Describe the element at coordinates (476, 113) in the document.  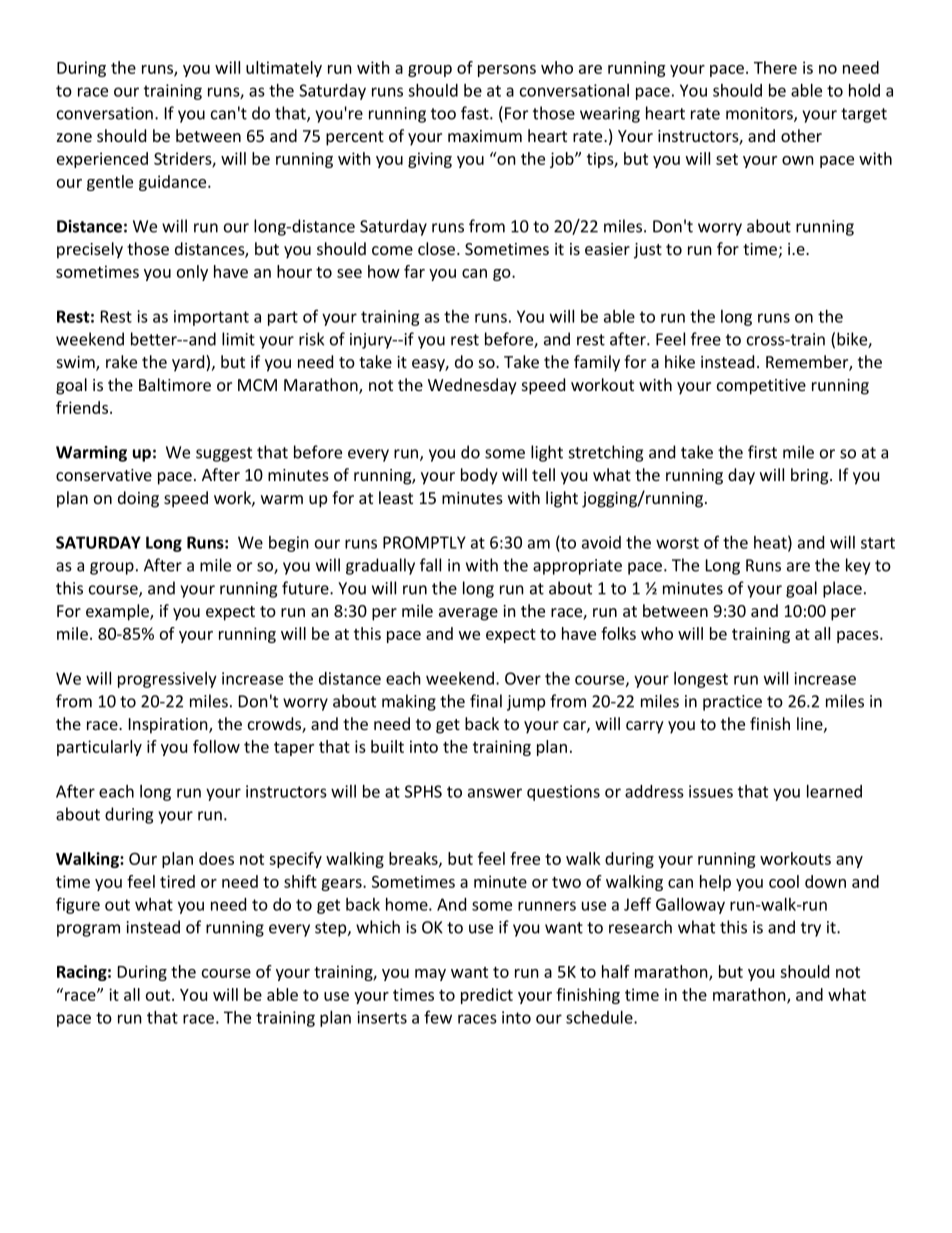
I see `fast` at that location.
